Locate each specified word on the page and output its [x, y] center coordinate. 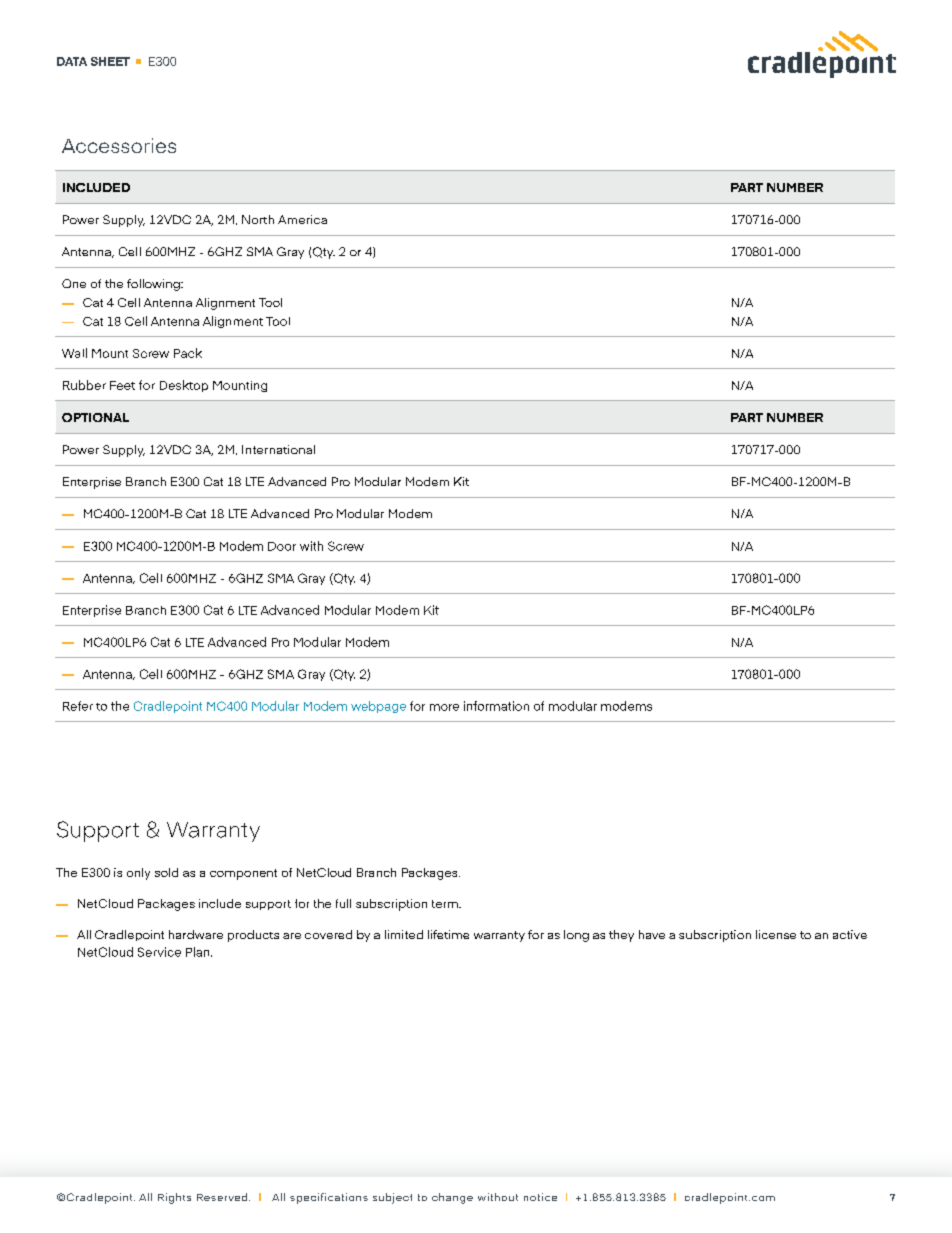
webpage [378, 707]
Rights [174, 1198]
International [278, 449]
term [446, 904]
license [776, 934]
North [258, 219]
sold [166, 872]
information [496, 706]
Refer [78, 706]
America [302, 219]
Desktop [184, 386]
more [444, 707]
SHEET [110, 61]
